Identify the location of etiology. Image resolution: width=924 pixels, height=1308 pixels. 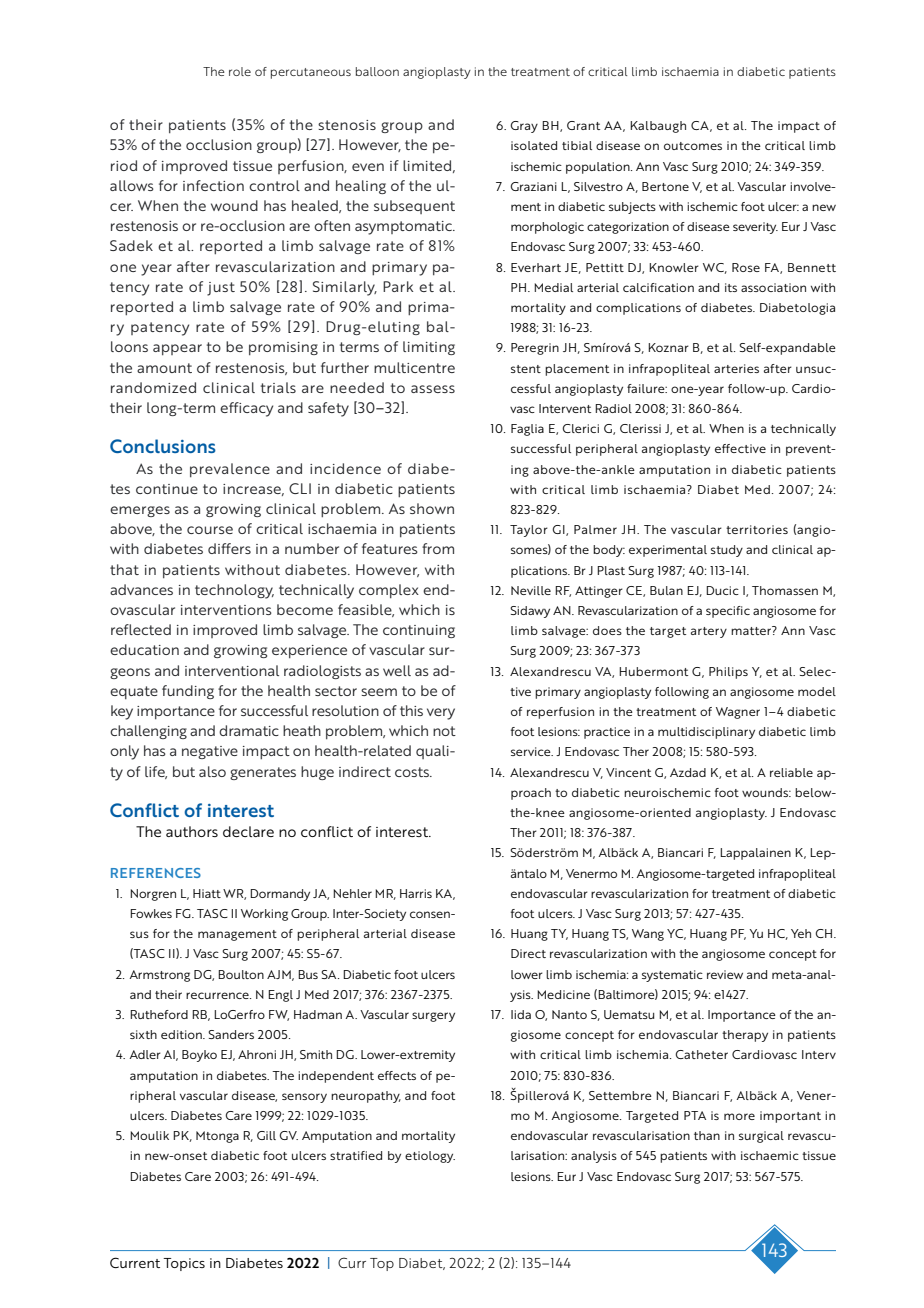
(430, 1157).
